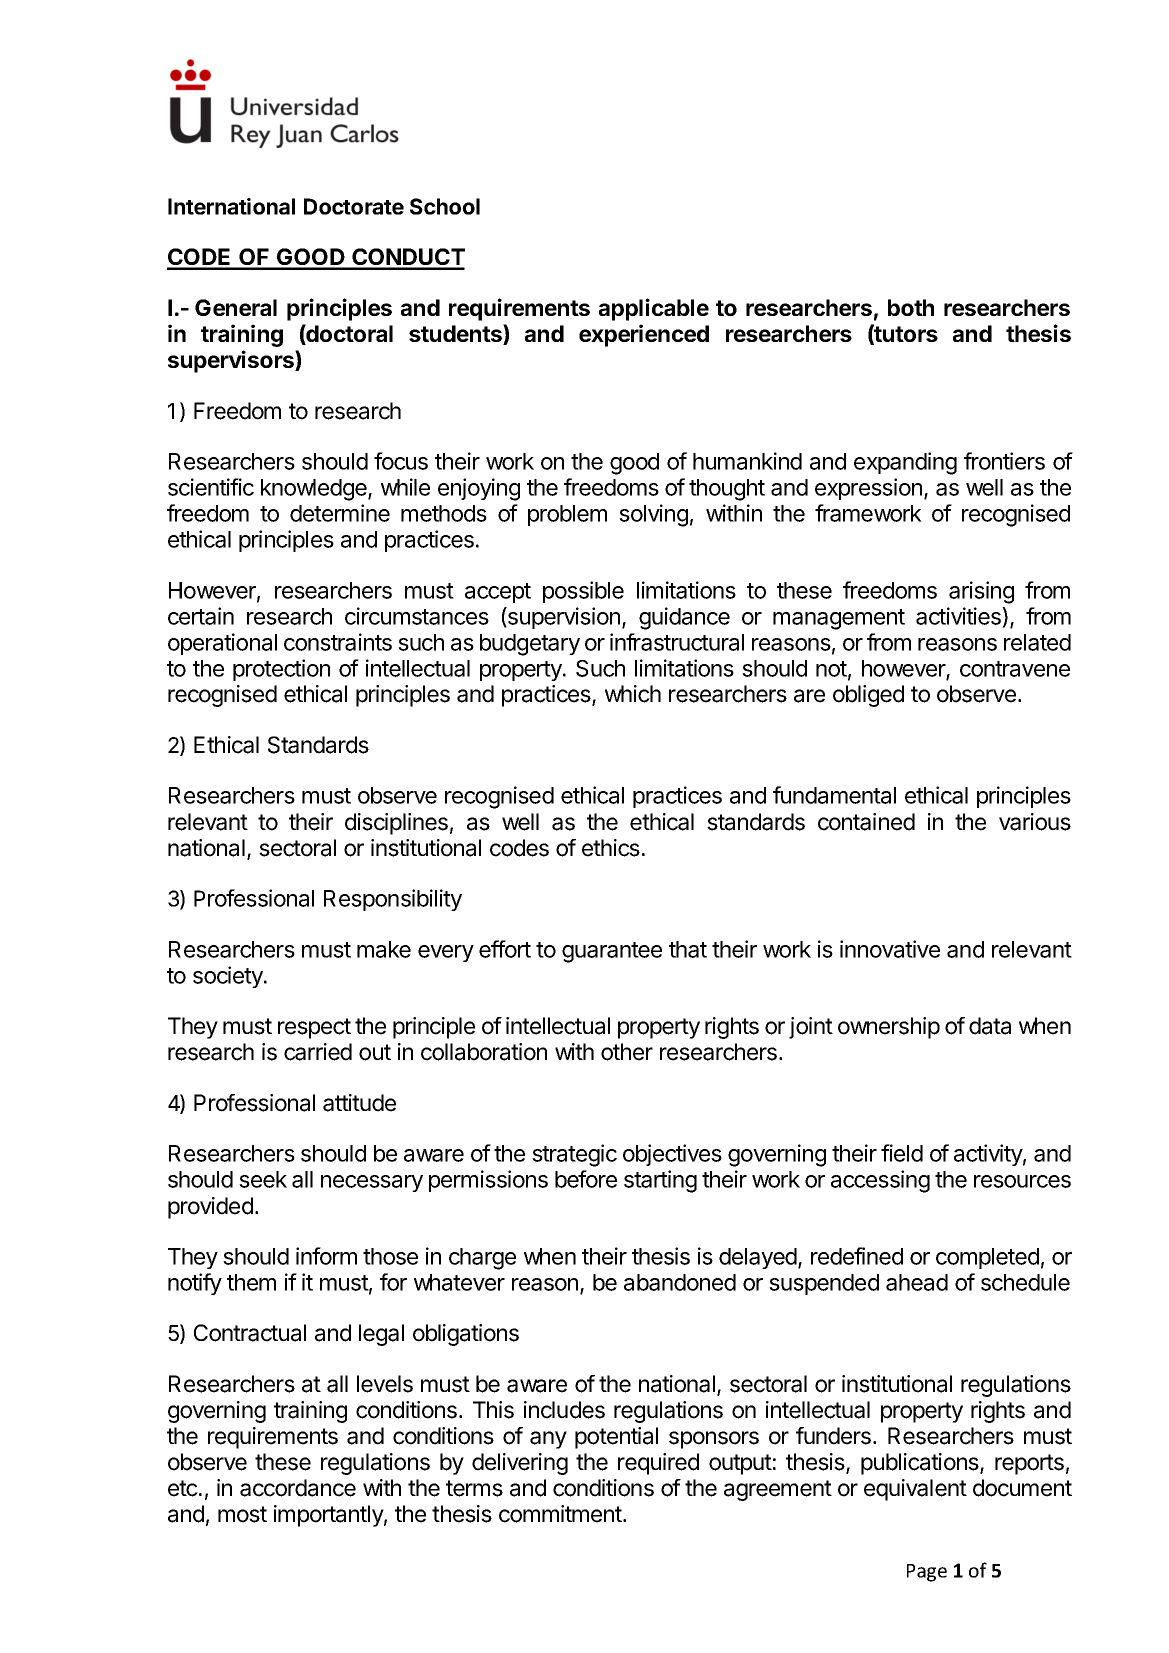 Image resolution: width=1169 pixels, height=1653 pixels. Describe the element at coordinates (890, 949) in the page. I see `innovative` at that location.
